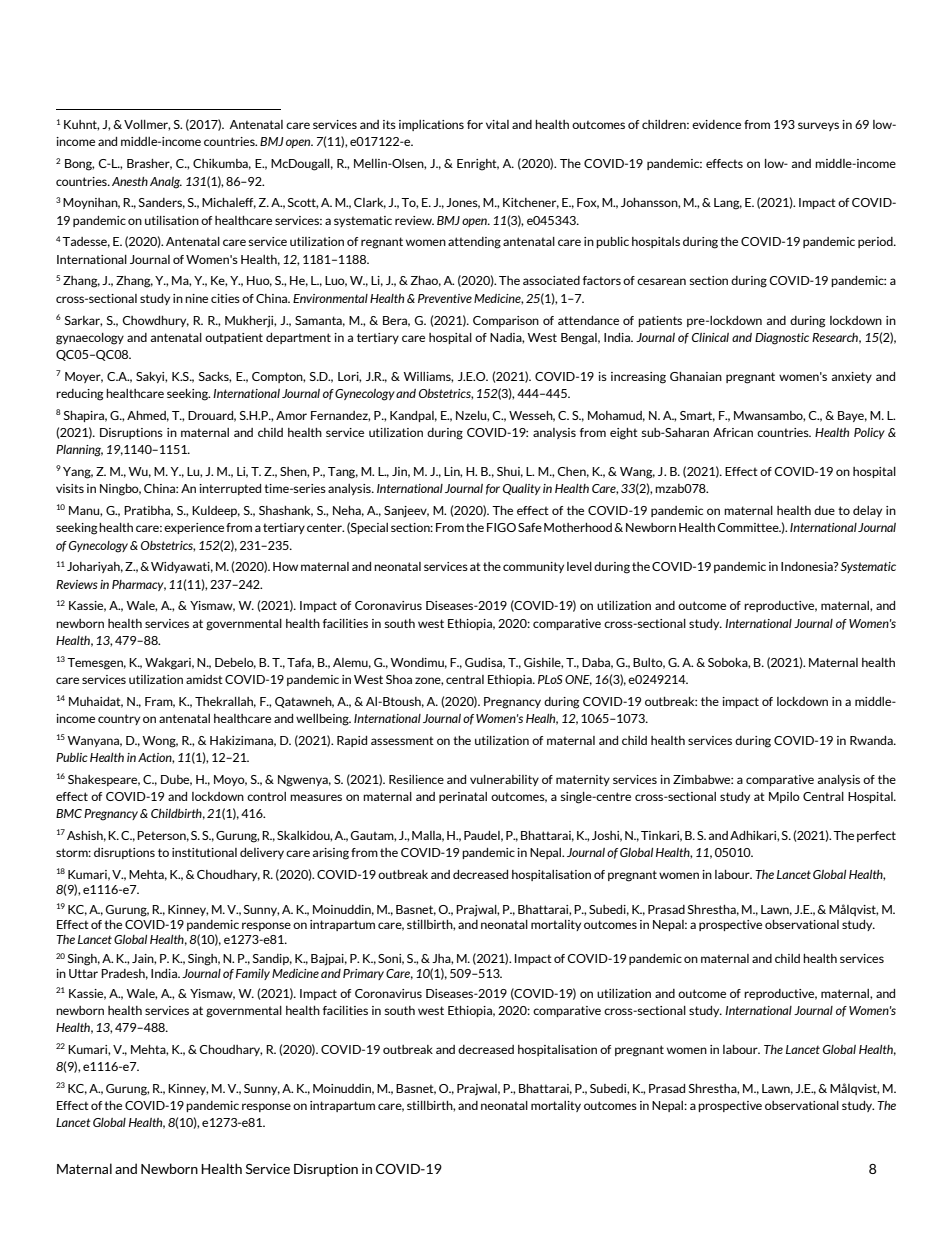 This screenshot has height=1233, width=952. I want to click on reducing, so click(79, 395).
